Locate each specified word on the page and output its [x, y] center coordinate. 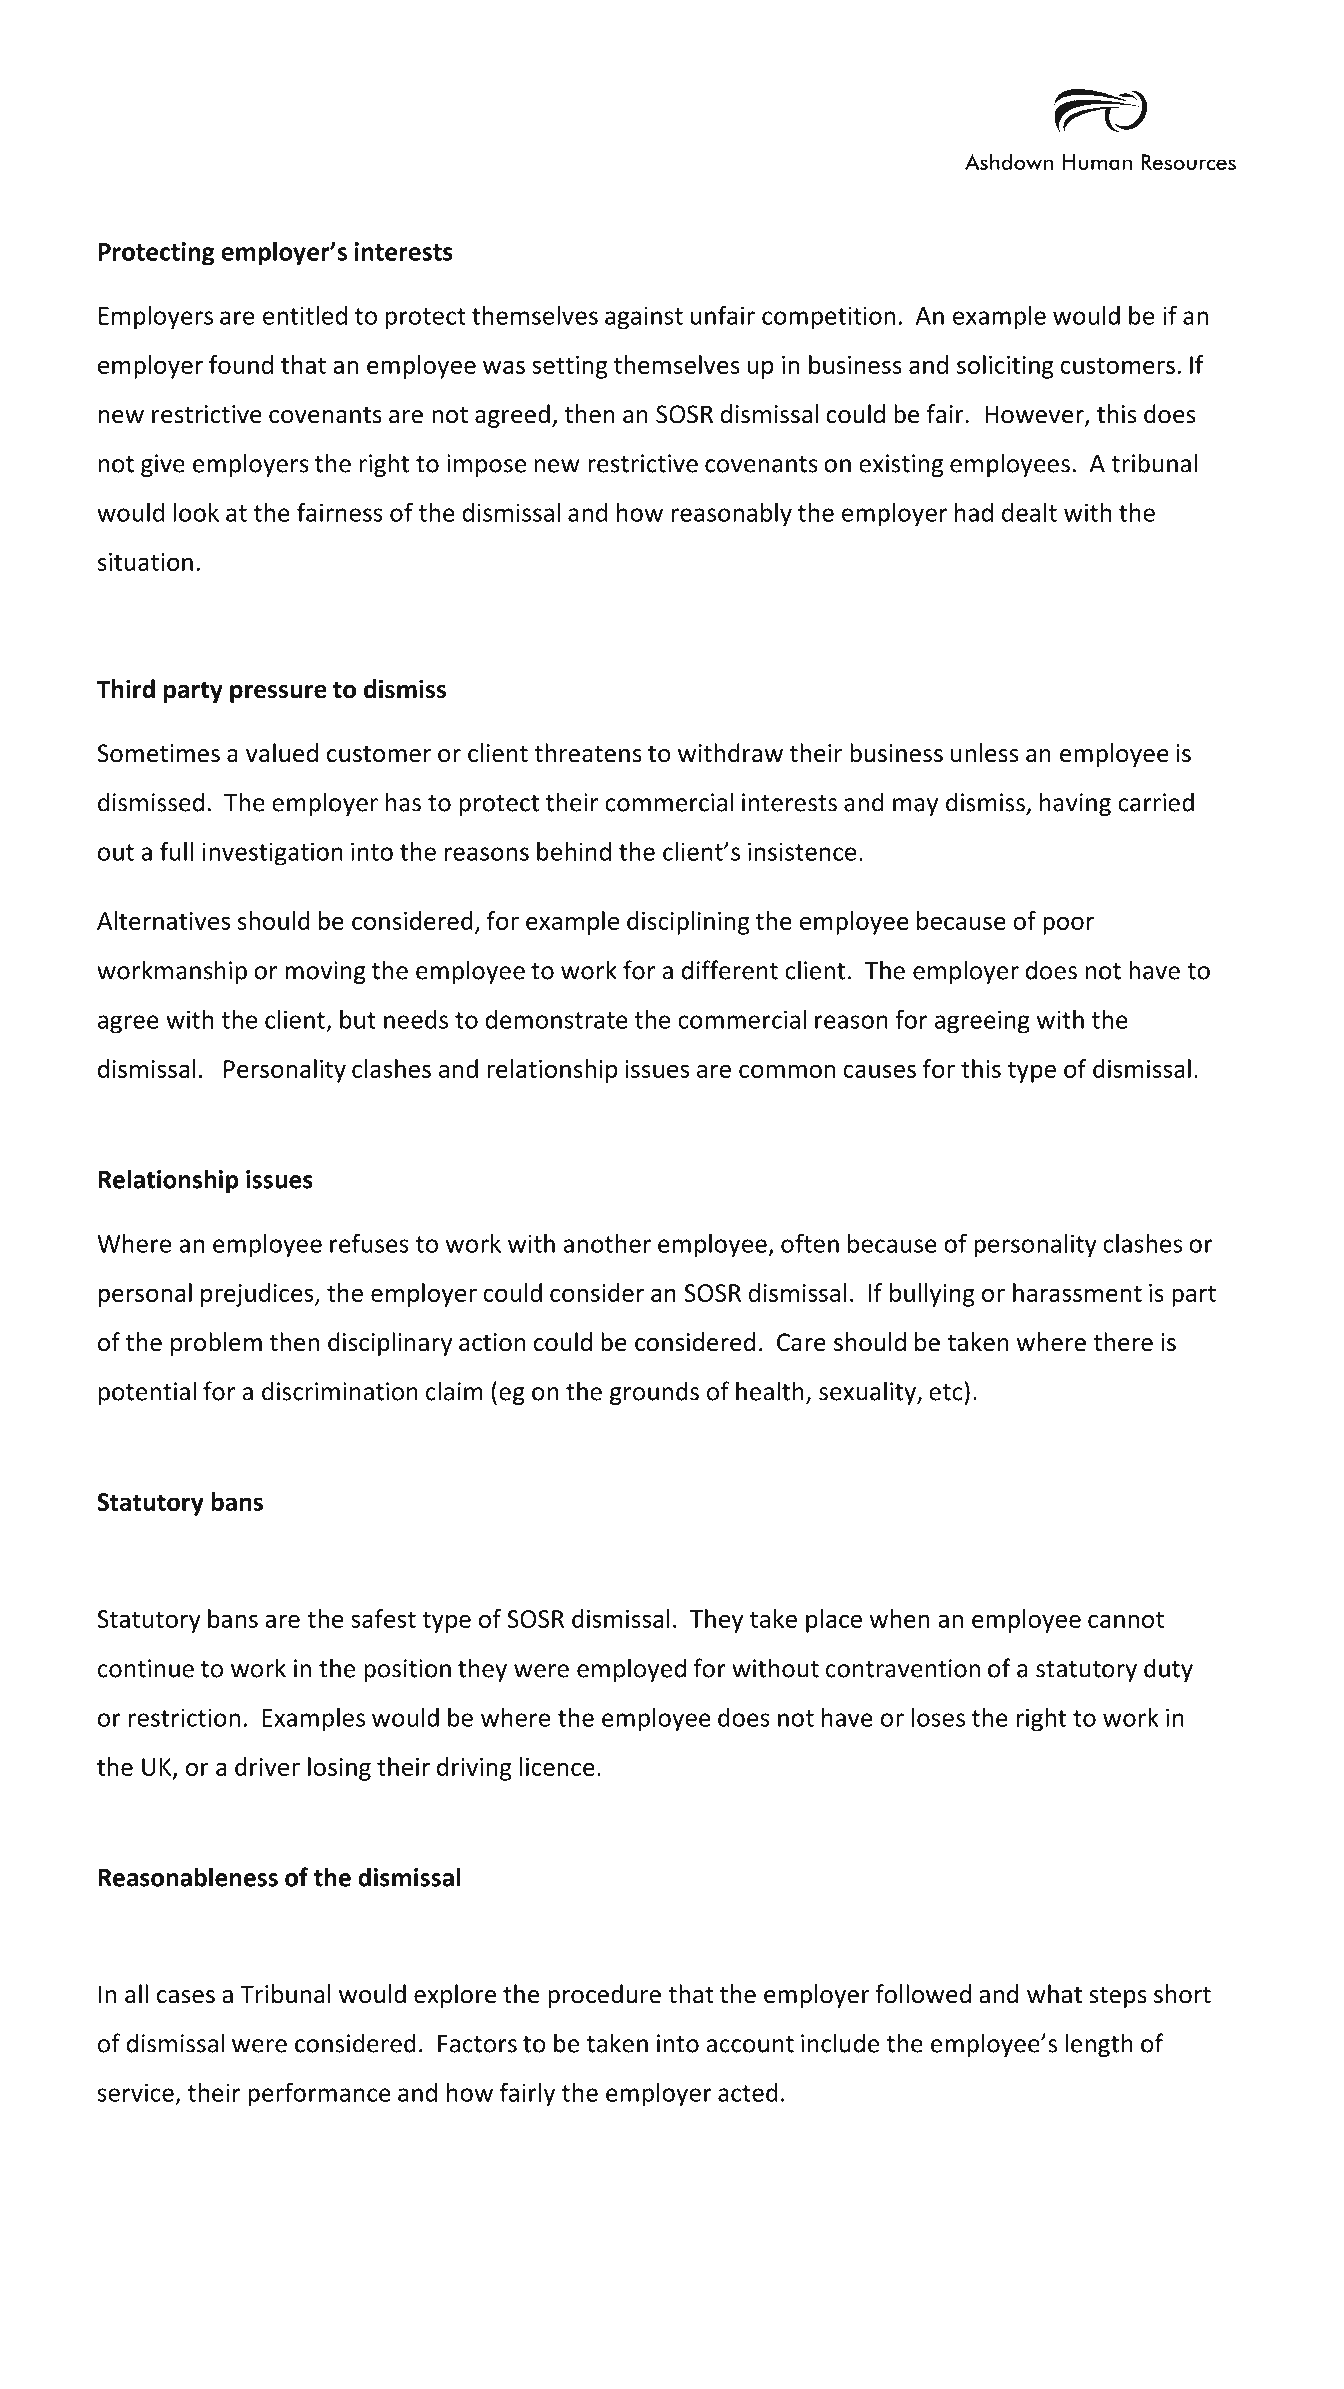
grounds [654, 1393]
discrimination [340, 1391]
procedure [604, 1996]
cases [186, 1997]
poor [1068, 925]
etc [946, 1392]
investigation [273, 854]
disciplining [688, 923]
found [241, 364]
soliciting [1005, 367]
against [644, 318]
